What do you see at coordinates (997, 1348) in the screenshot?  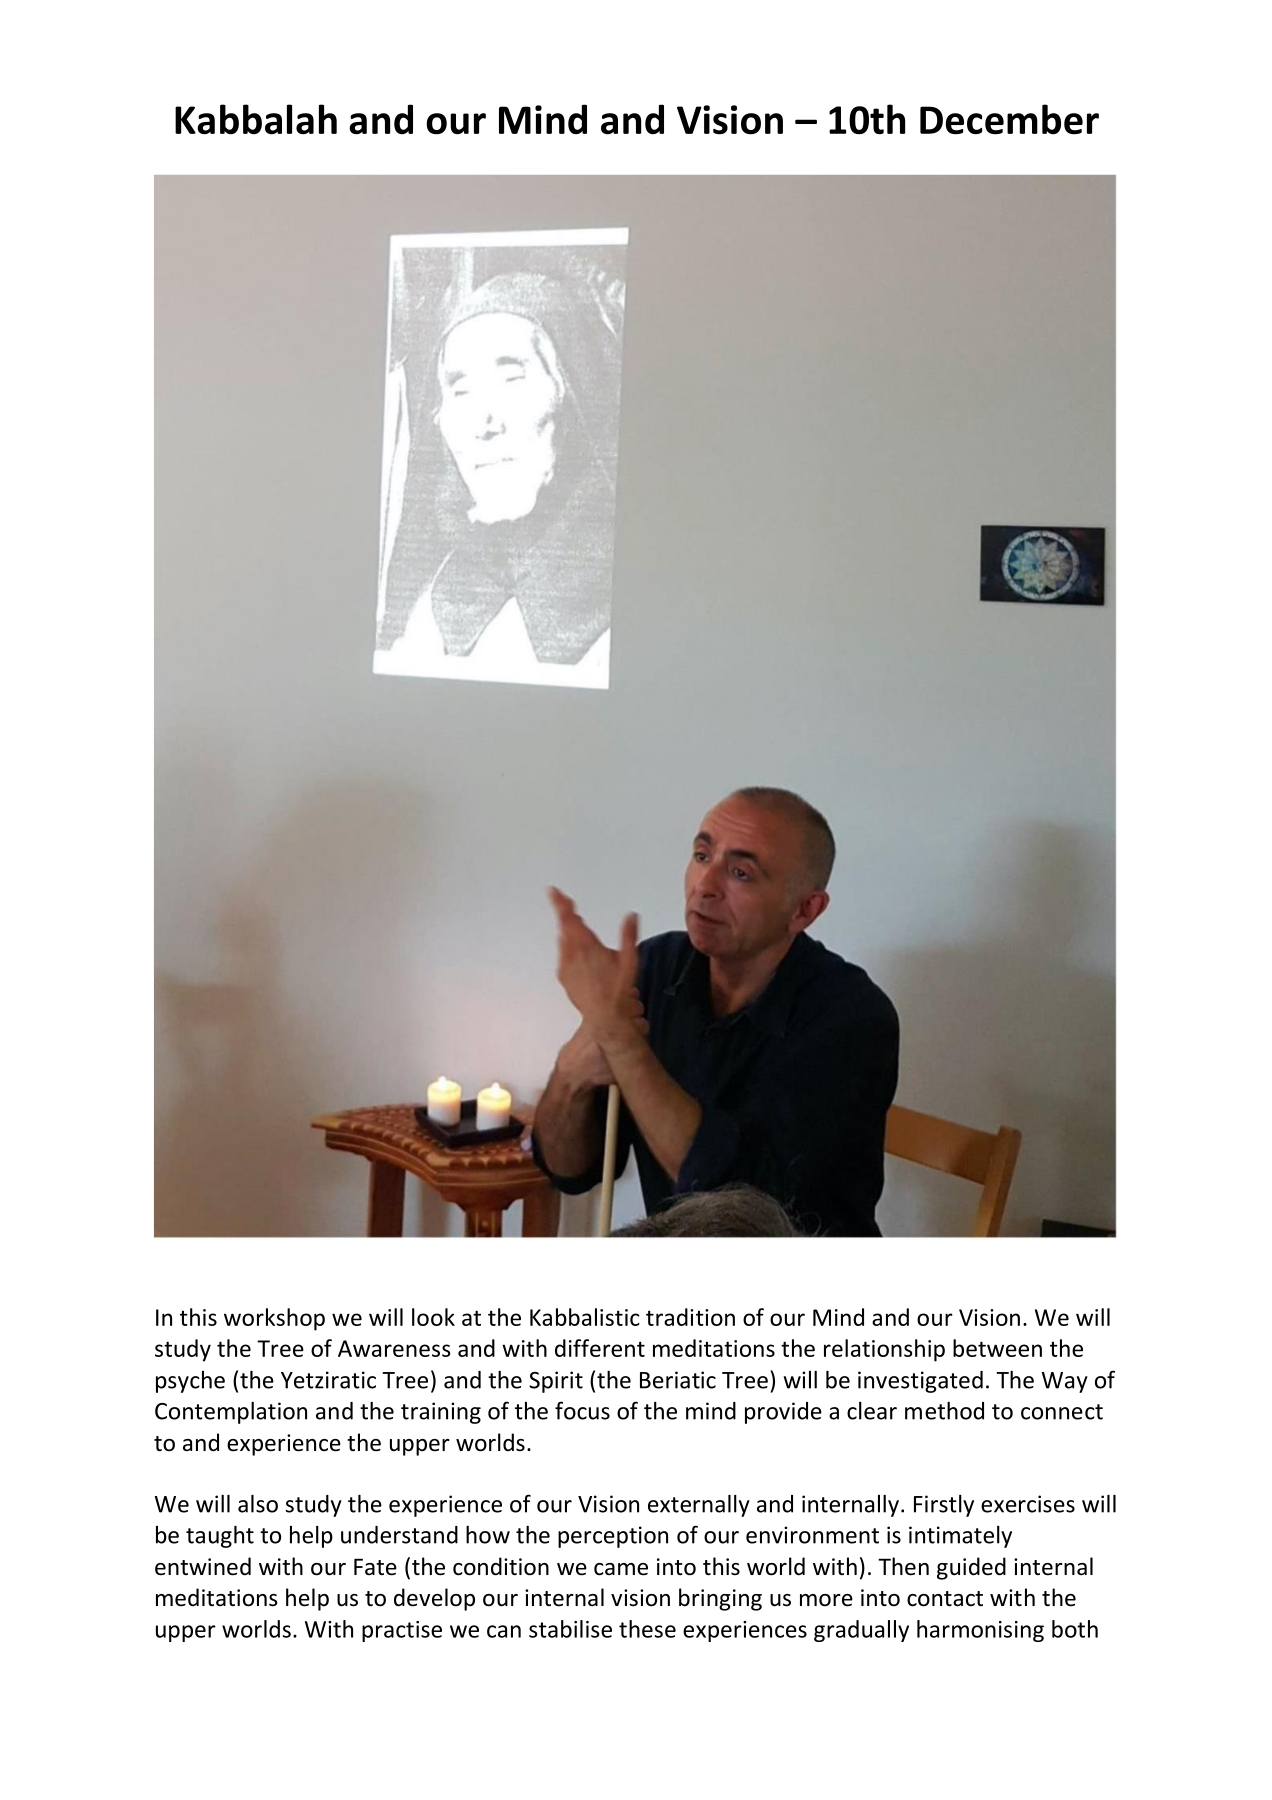 I see `between` at bounding box center [997, 1348].
